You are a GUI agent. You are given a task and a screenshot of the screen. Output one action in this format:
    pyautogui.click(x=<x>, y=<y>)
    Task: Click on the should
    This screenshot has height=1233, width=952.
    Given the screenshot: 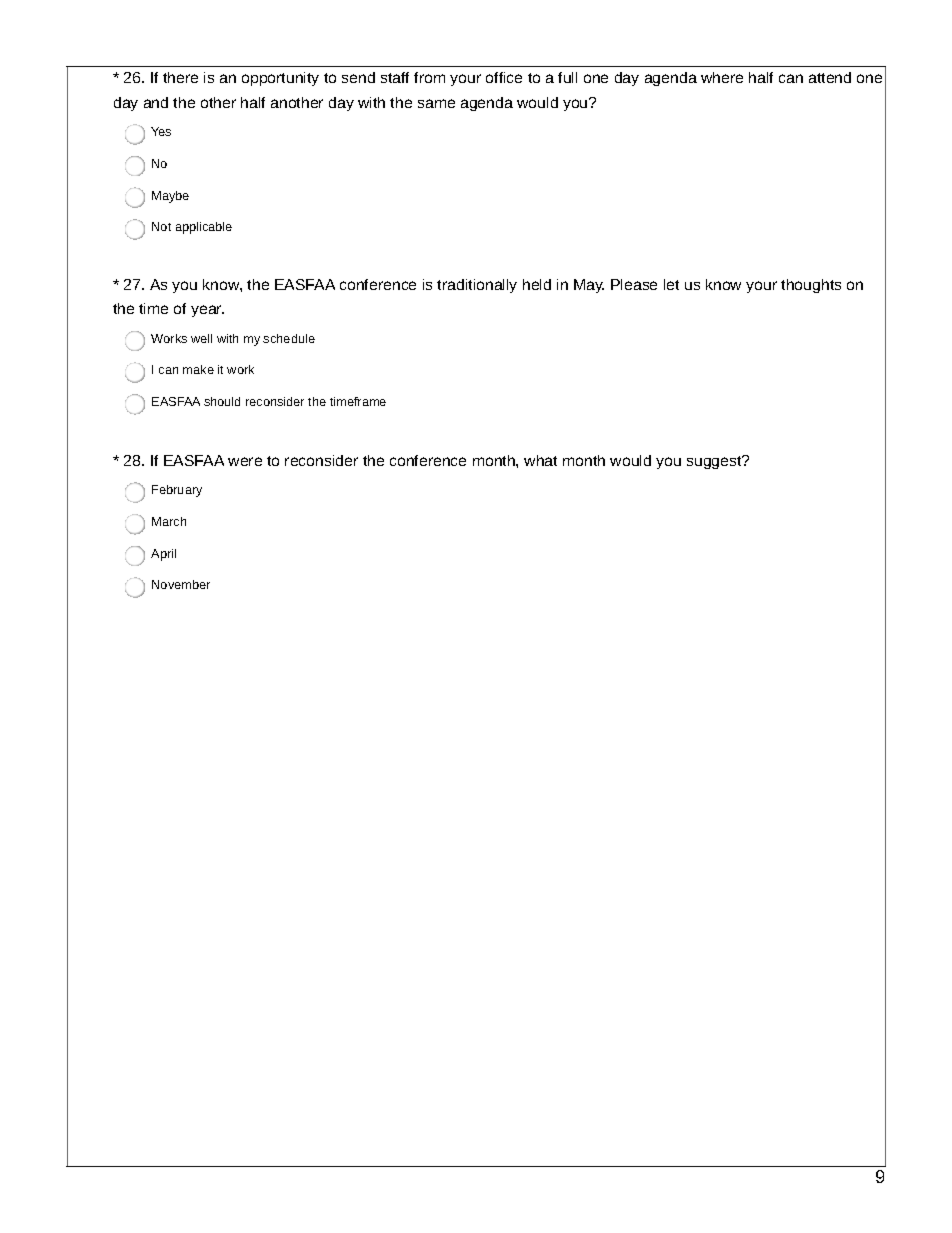 What is the action you would take?
    pyautogui.click(x=222, y=401)
